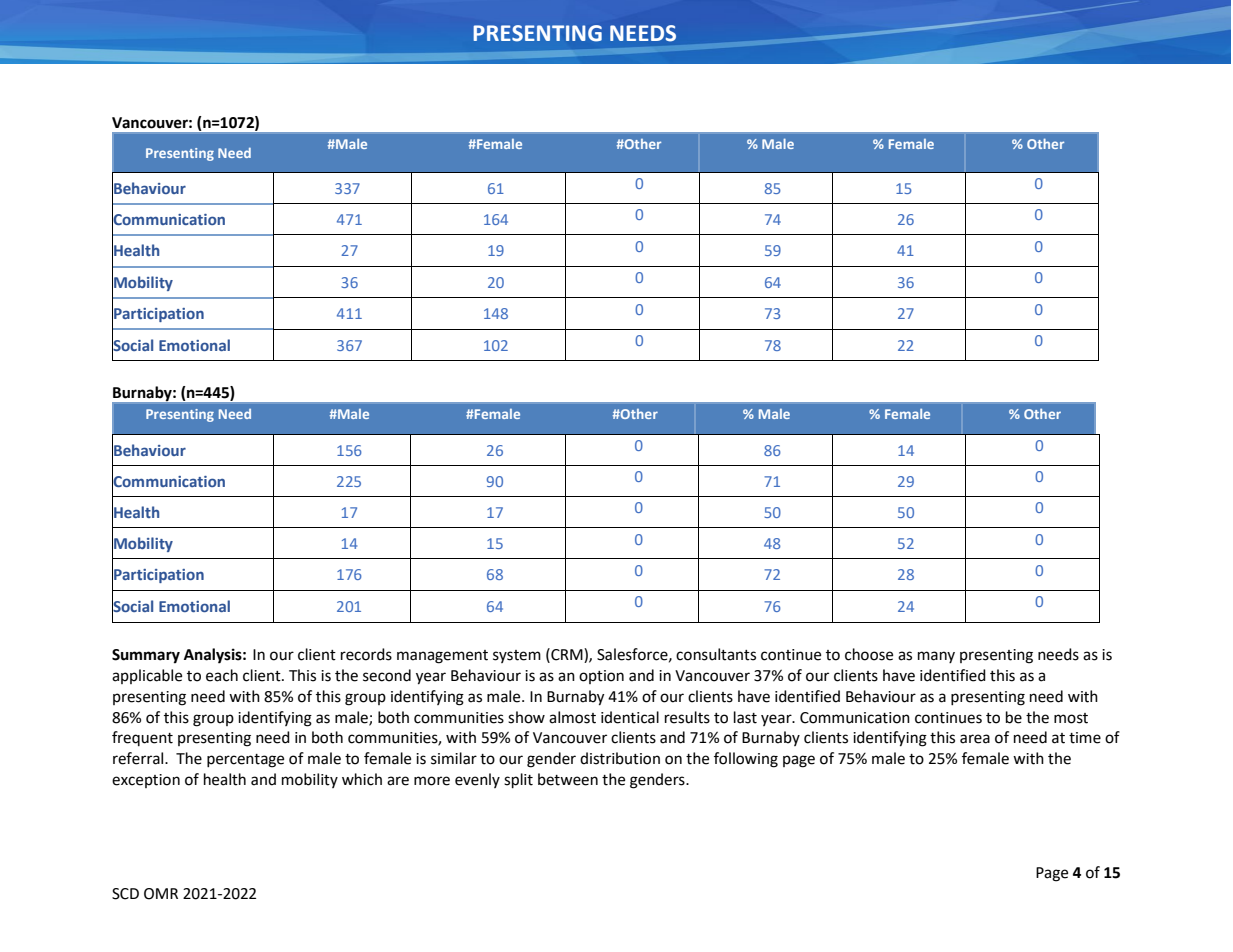  I want to click on many, so click(936, 657).
